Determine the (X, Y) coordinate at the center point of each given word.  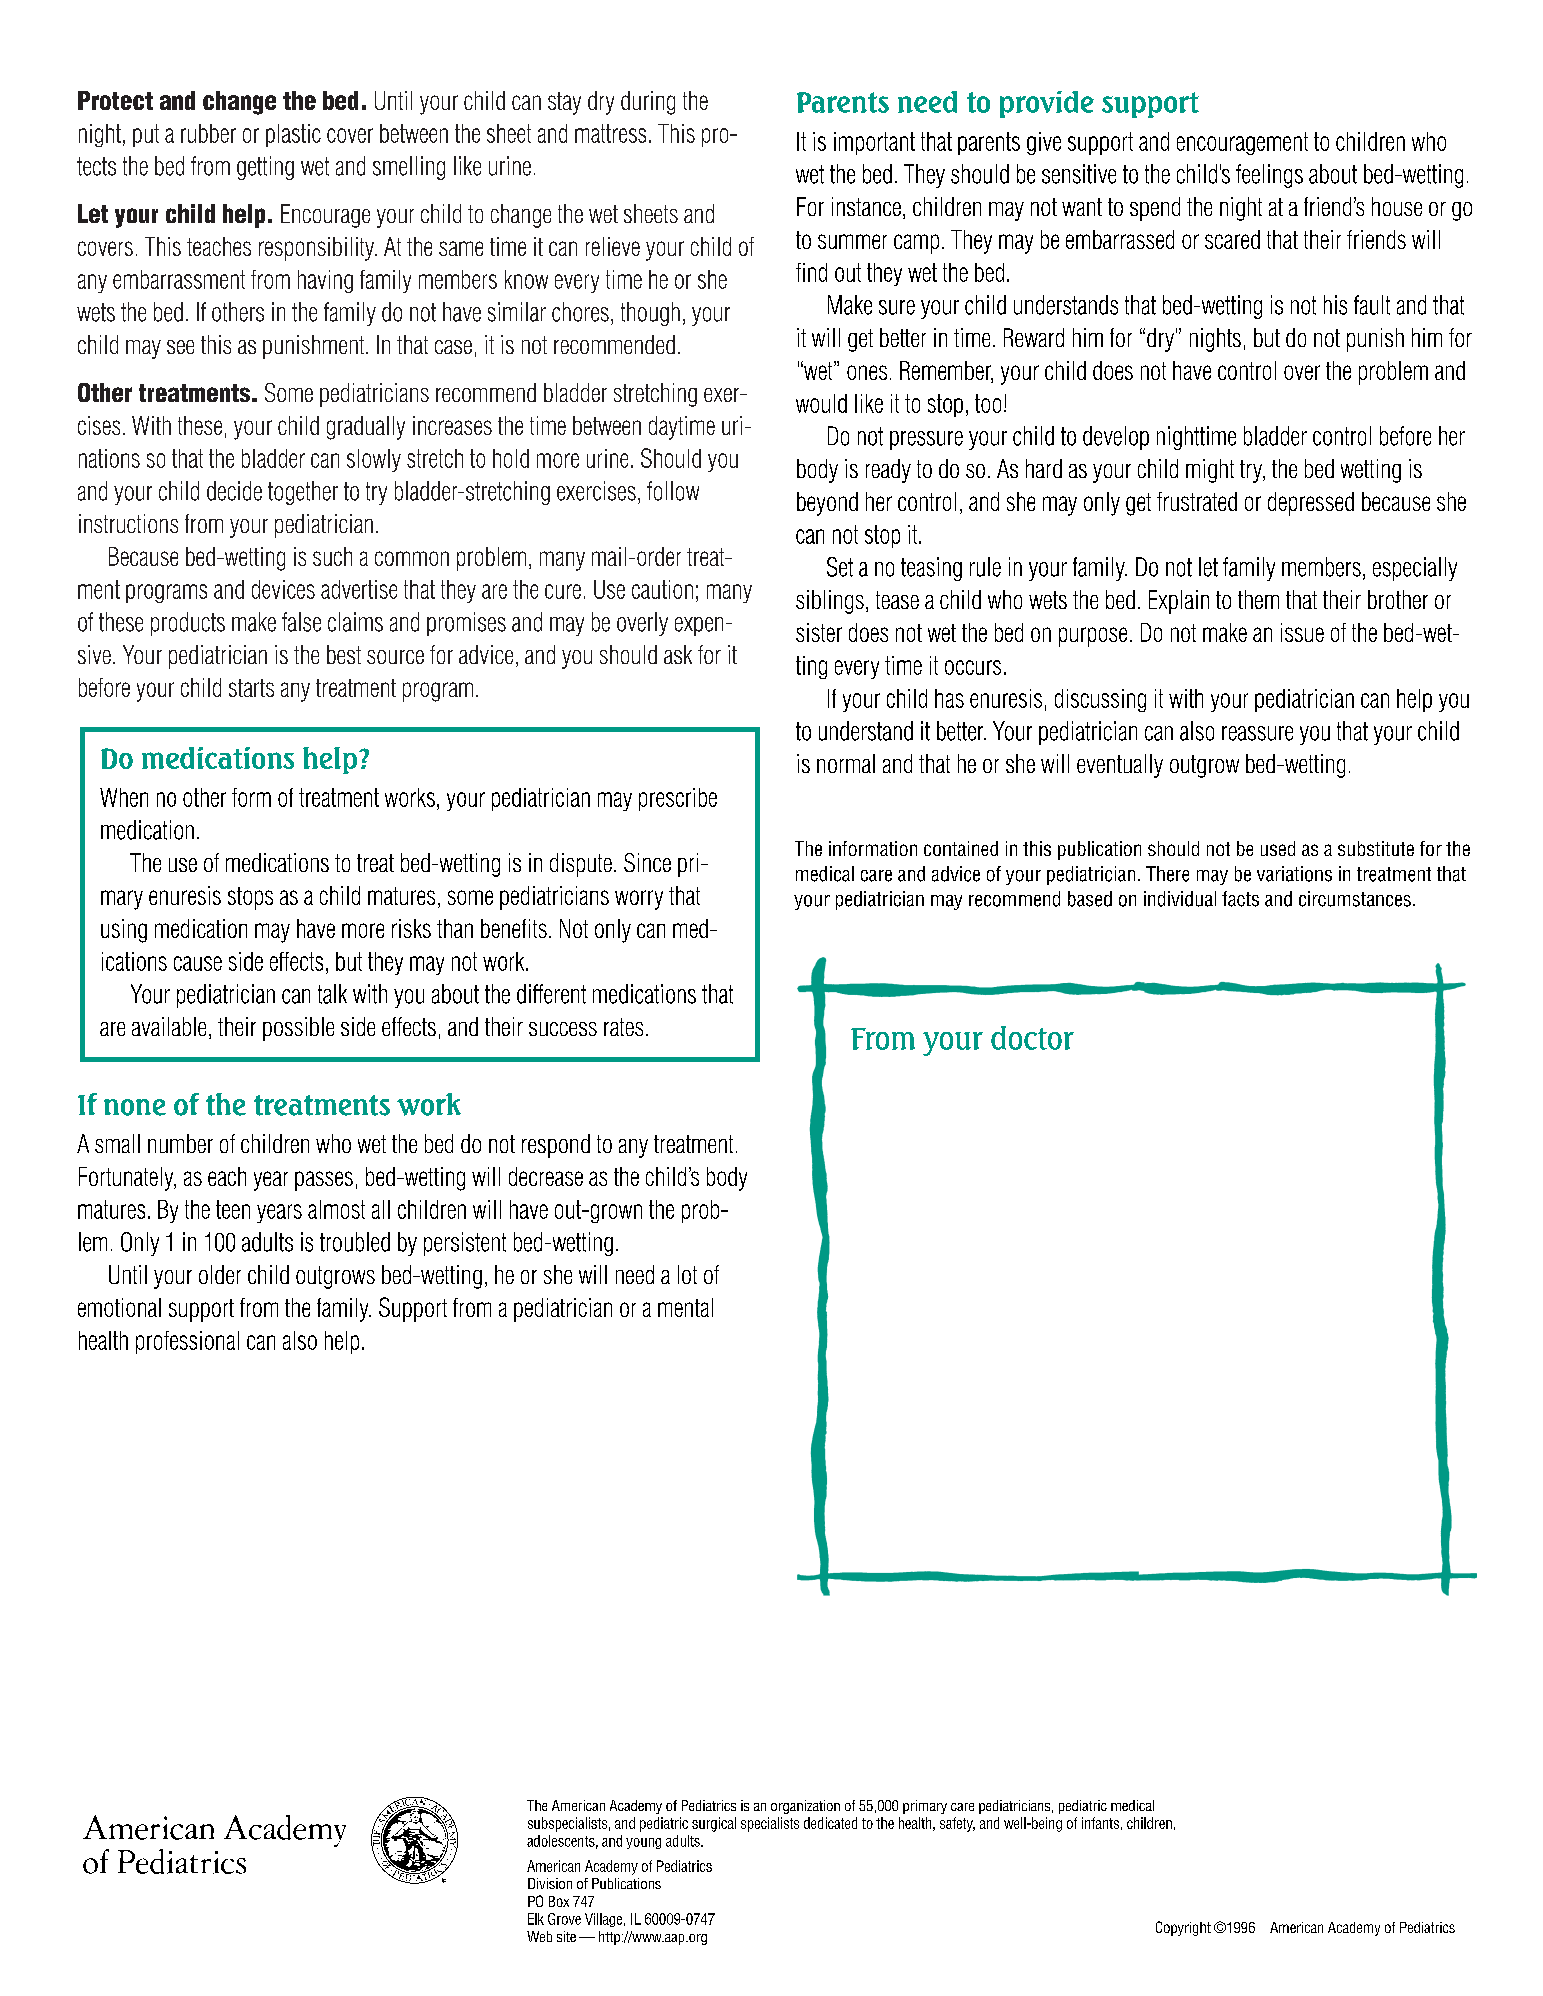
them (1258, 599)
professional (187, 1342)
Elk (536, 1919)
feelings (1269, 176)
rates (623, 1027)
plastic (293, 135)
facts (1240, 899)
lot (687, 1274)
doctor (1032, 1038)
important (874, 143)
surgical (714, 1824)
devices (283, 589)
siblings (830, 602)
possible (298, 1029)
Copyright (1183, 1928)
